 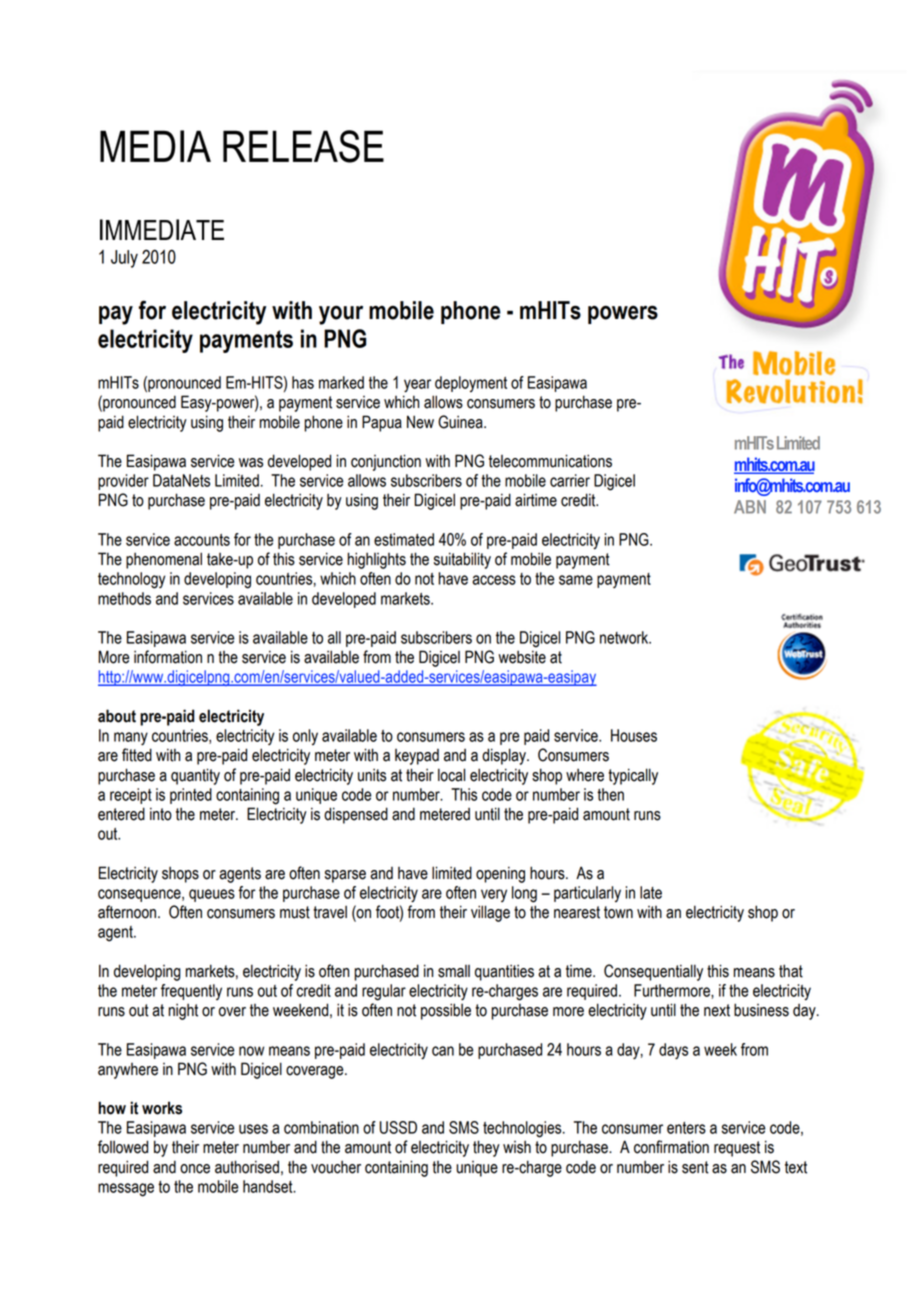 I want to click on estimated, so click(x=404, y=539).
